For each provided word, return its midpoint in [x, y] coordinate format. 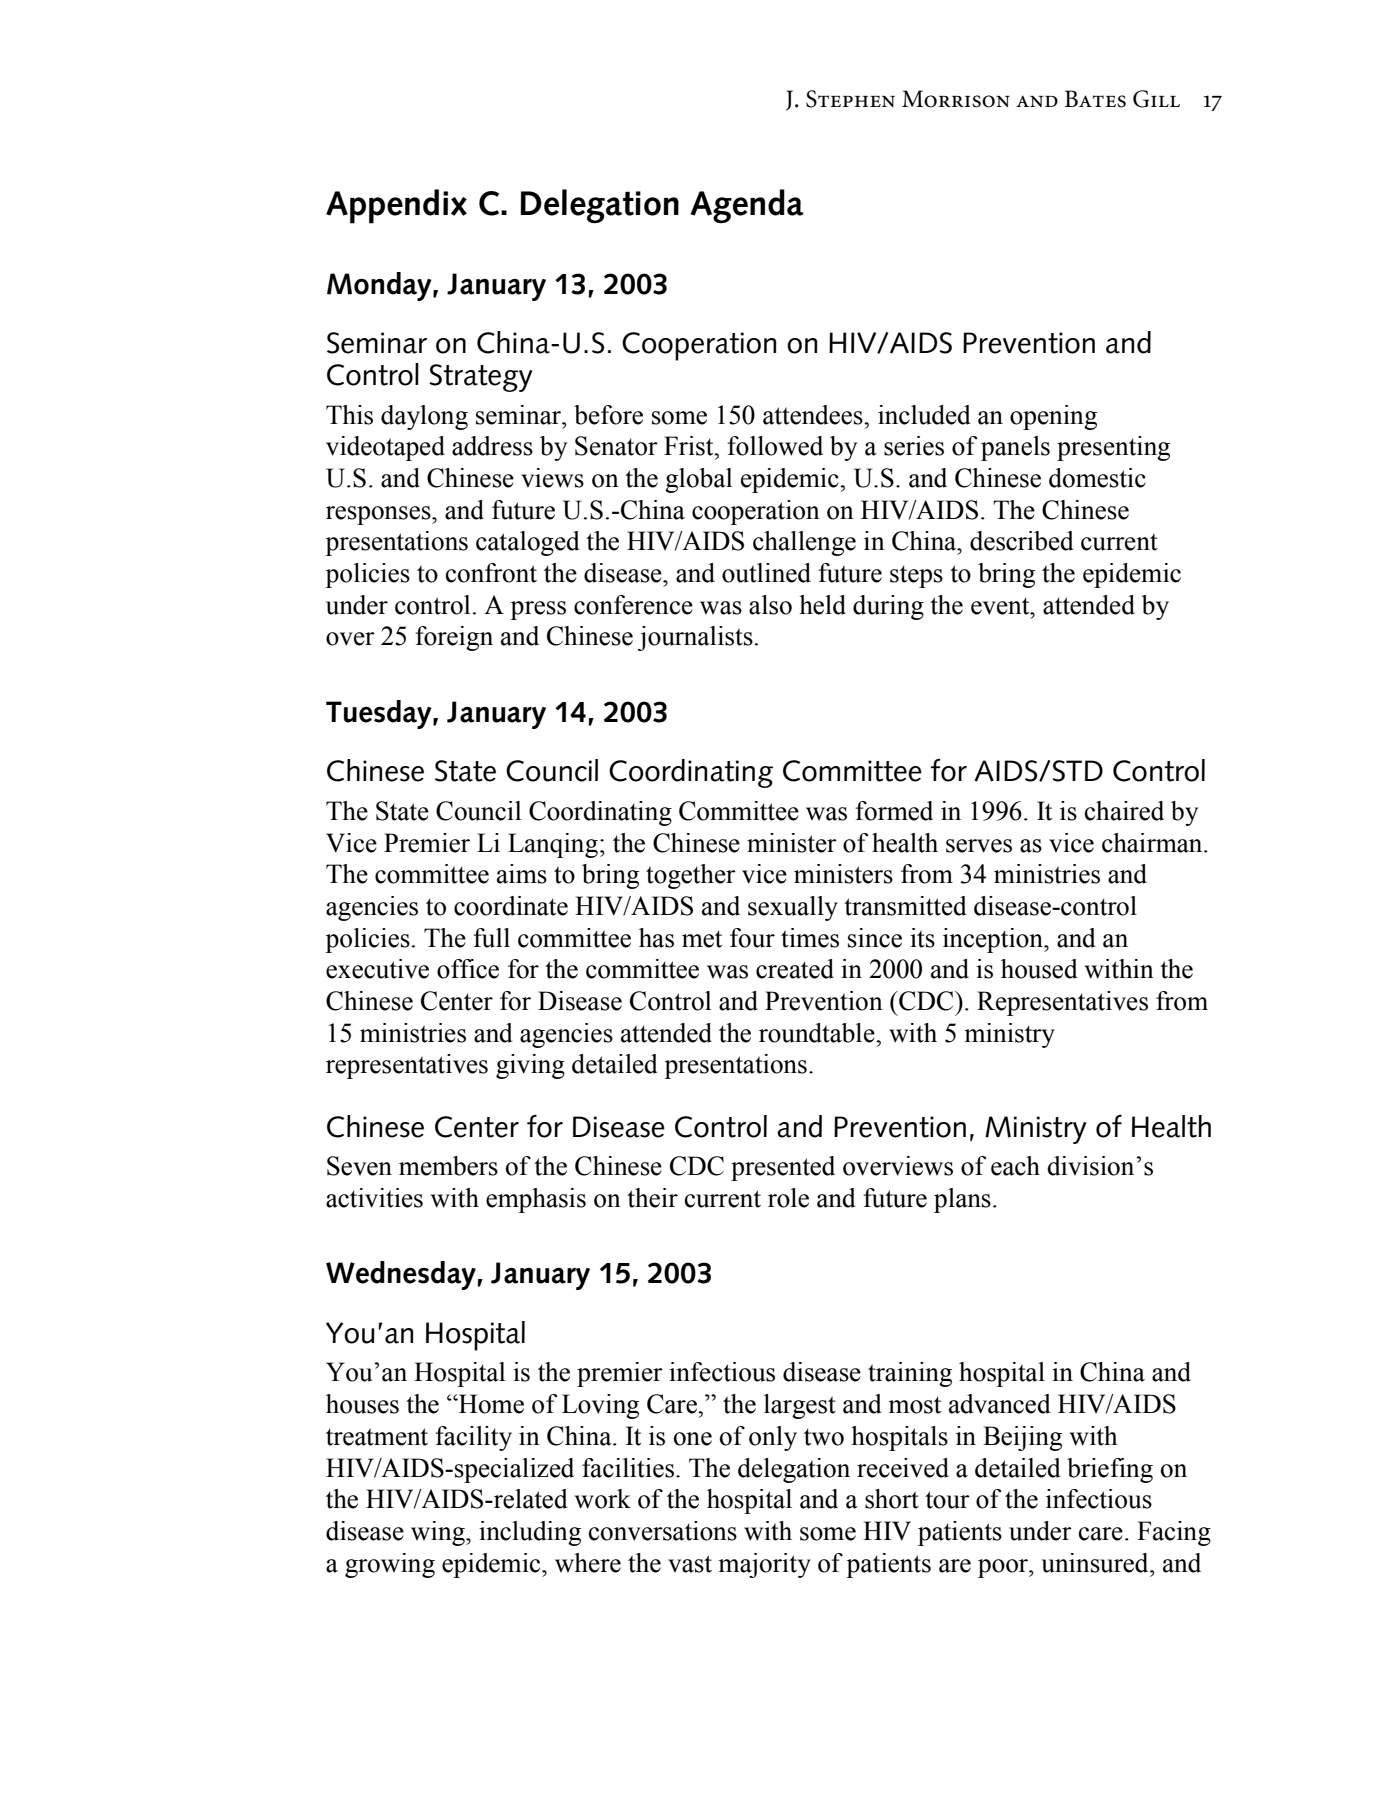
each [1015, 1166]
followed [775, 446]
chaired [1124, 811]
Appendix [396, 206]
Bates [1095, 99]
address [492, 446]
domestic [1097, 478]
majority [764, 1565]
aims [522, 874]
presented [783, 1168]
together [691, 876]
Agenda [747, 206]
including [530, 1533]
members [448, 1166]
